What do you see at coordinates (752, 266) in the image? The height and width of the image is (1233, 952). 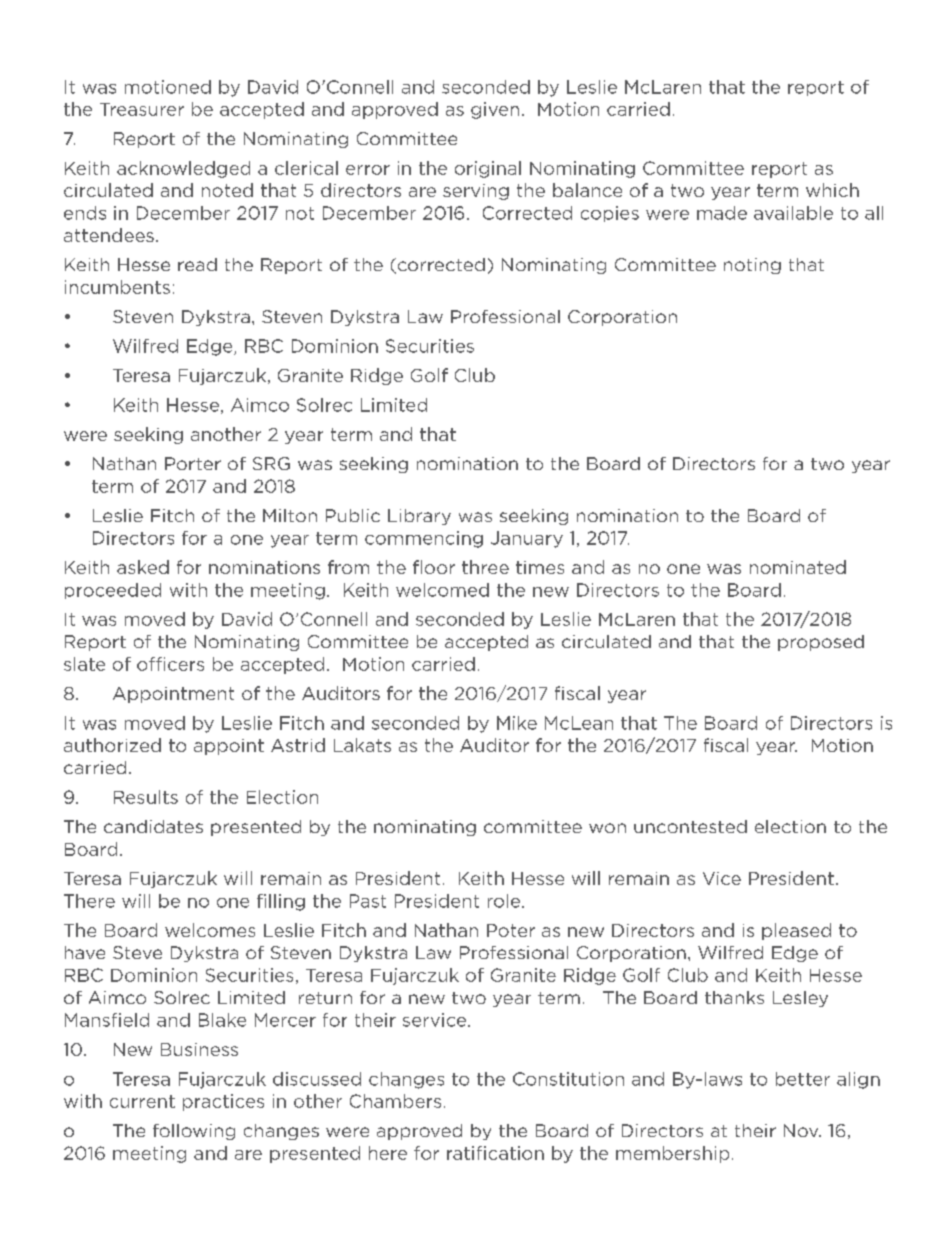 I see `noting` at bounding box center [752, 266].
